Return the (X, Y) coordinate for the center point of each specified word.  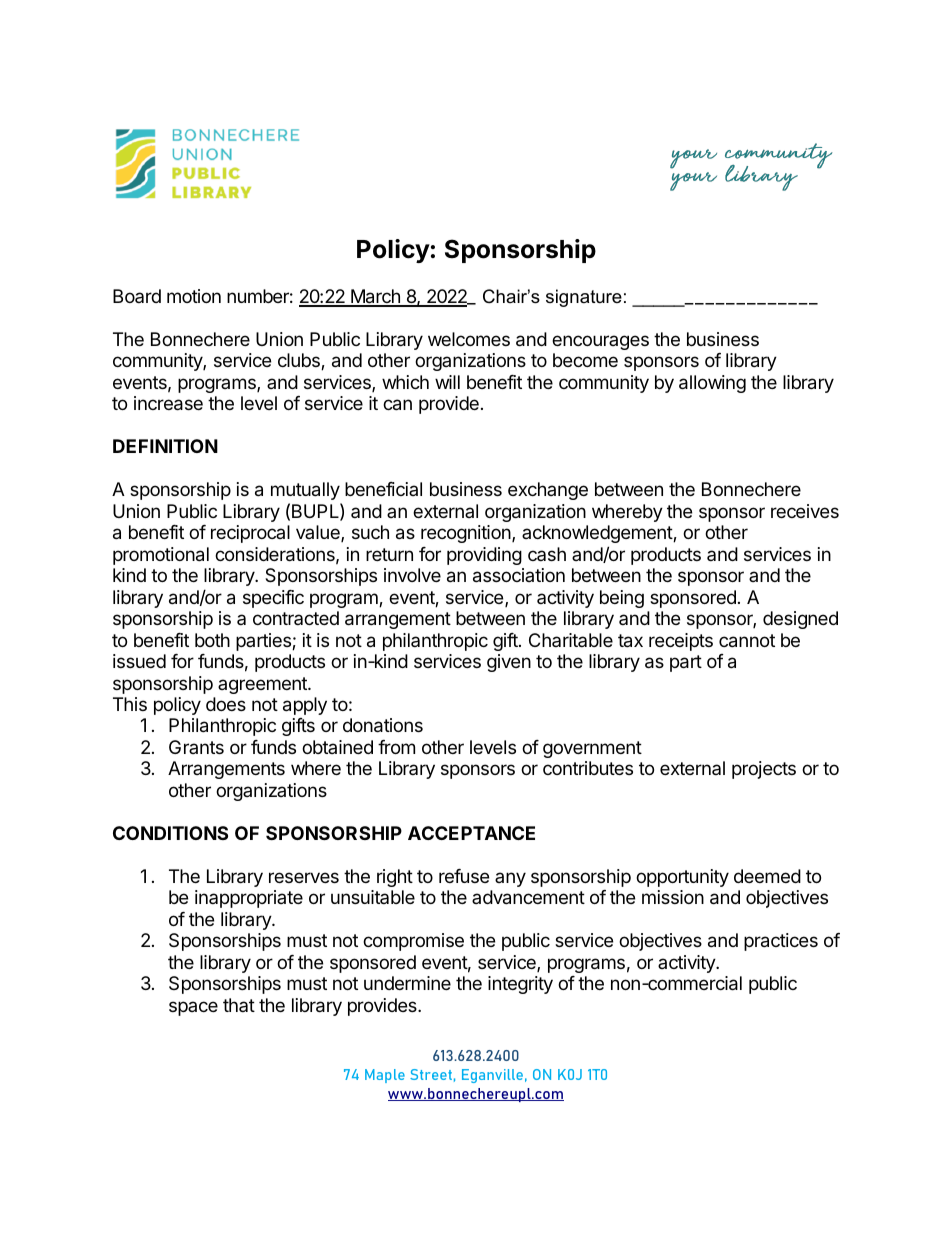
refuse (464, 876)
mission (673, 897)
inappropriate (249, 899)
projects (764, 770)
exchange (548, 491)
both (212, 640)
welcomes (469, 339)
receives (805, 511)
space (193, 1008)
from (396, 747)
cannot (747, 641)
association (519, 575)
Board (137, 296)
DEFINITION (165, 446)
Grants (196, 747)
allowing (712, 384)
